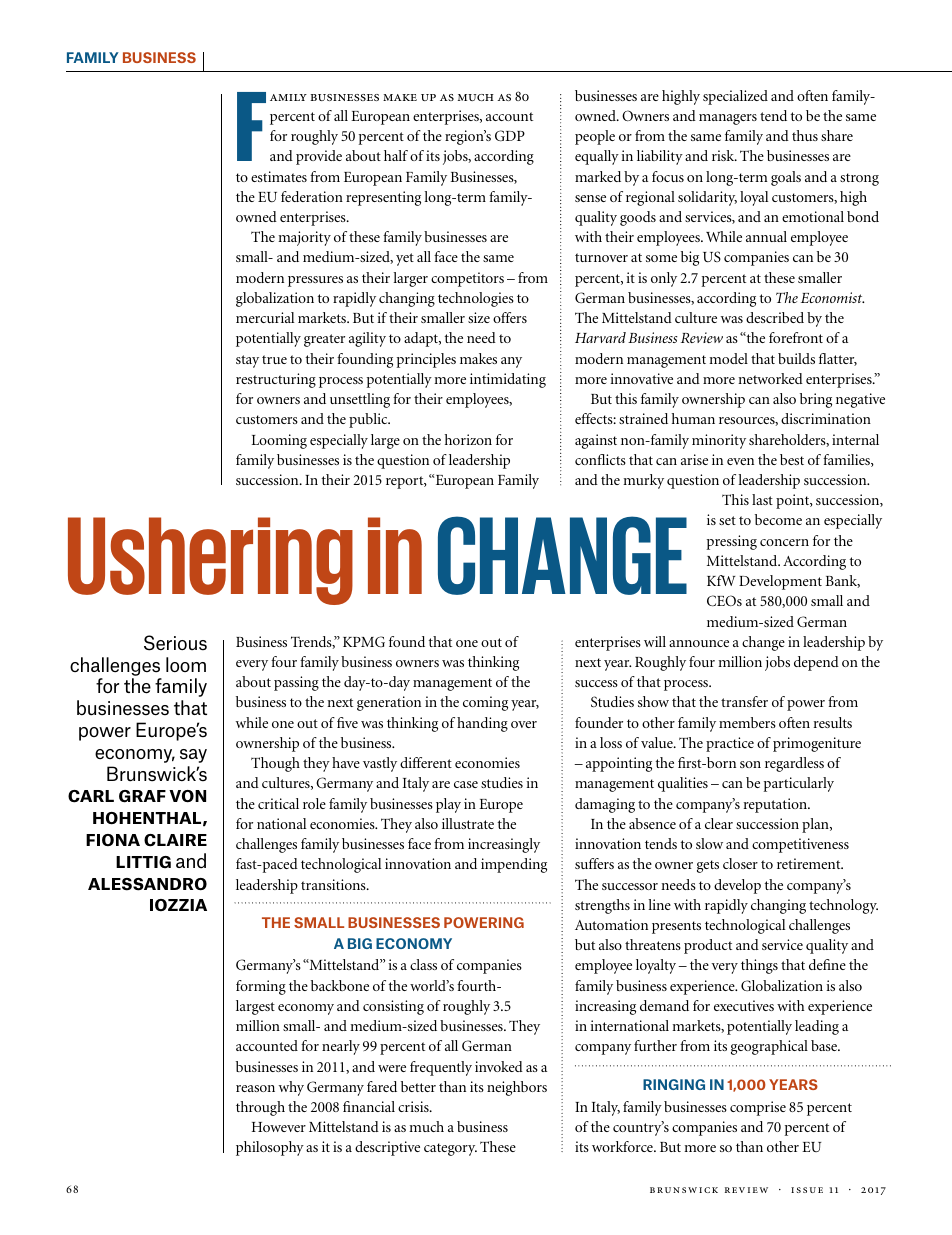  What do you see at coordinates (508, 380) in the image?
I see `intimidating` at bounding box center [508, 380].
